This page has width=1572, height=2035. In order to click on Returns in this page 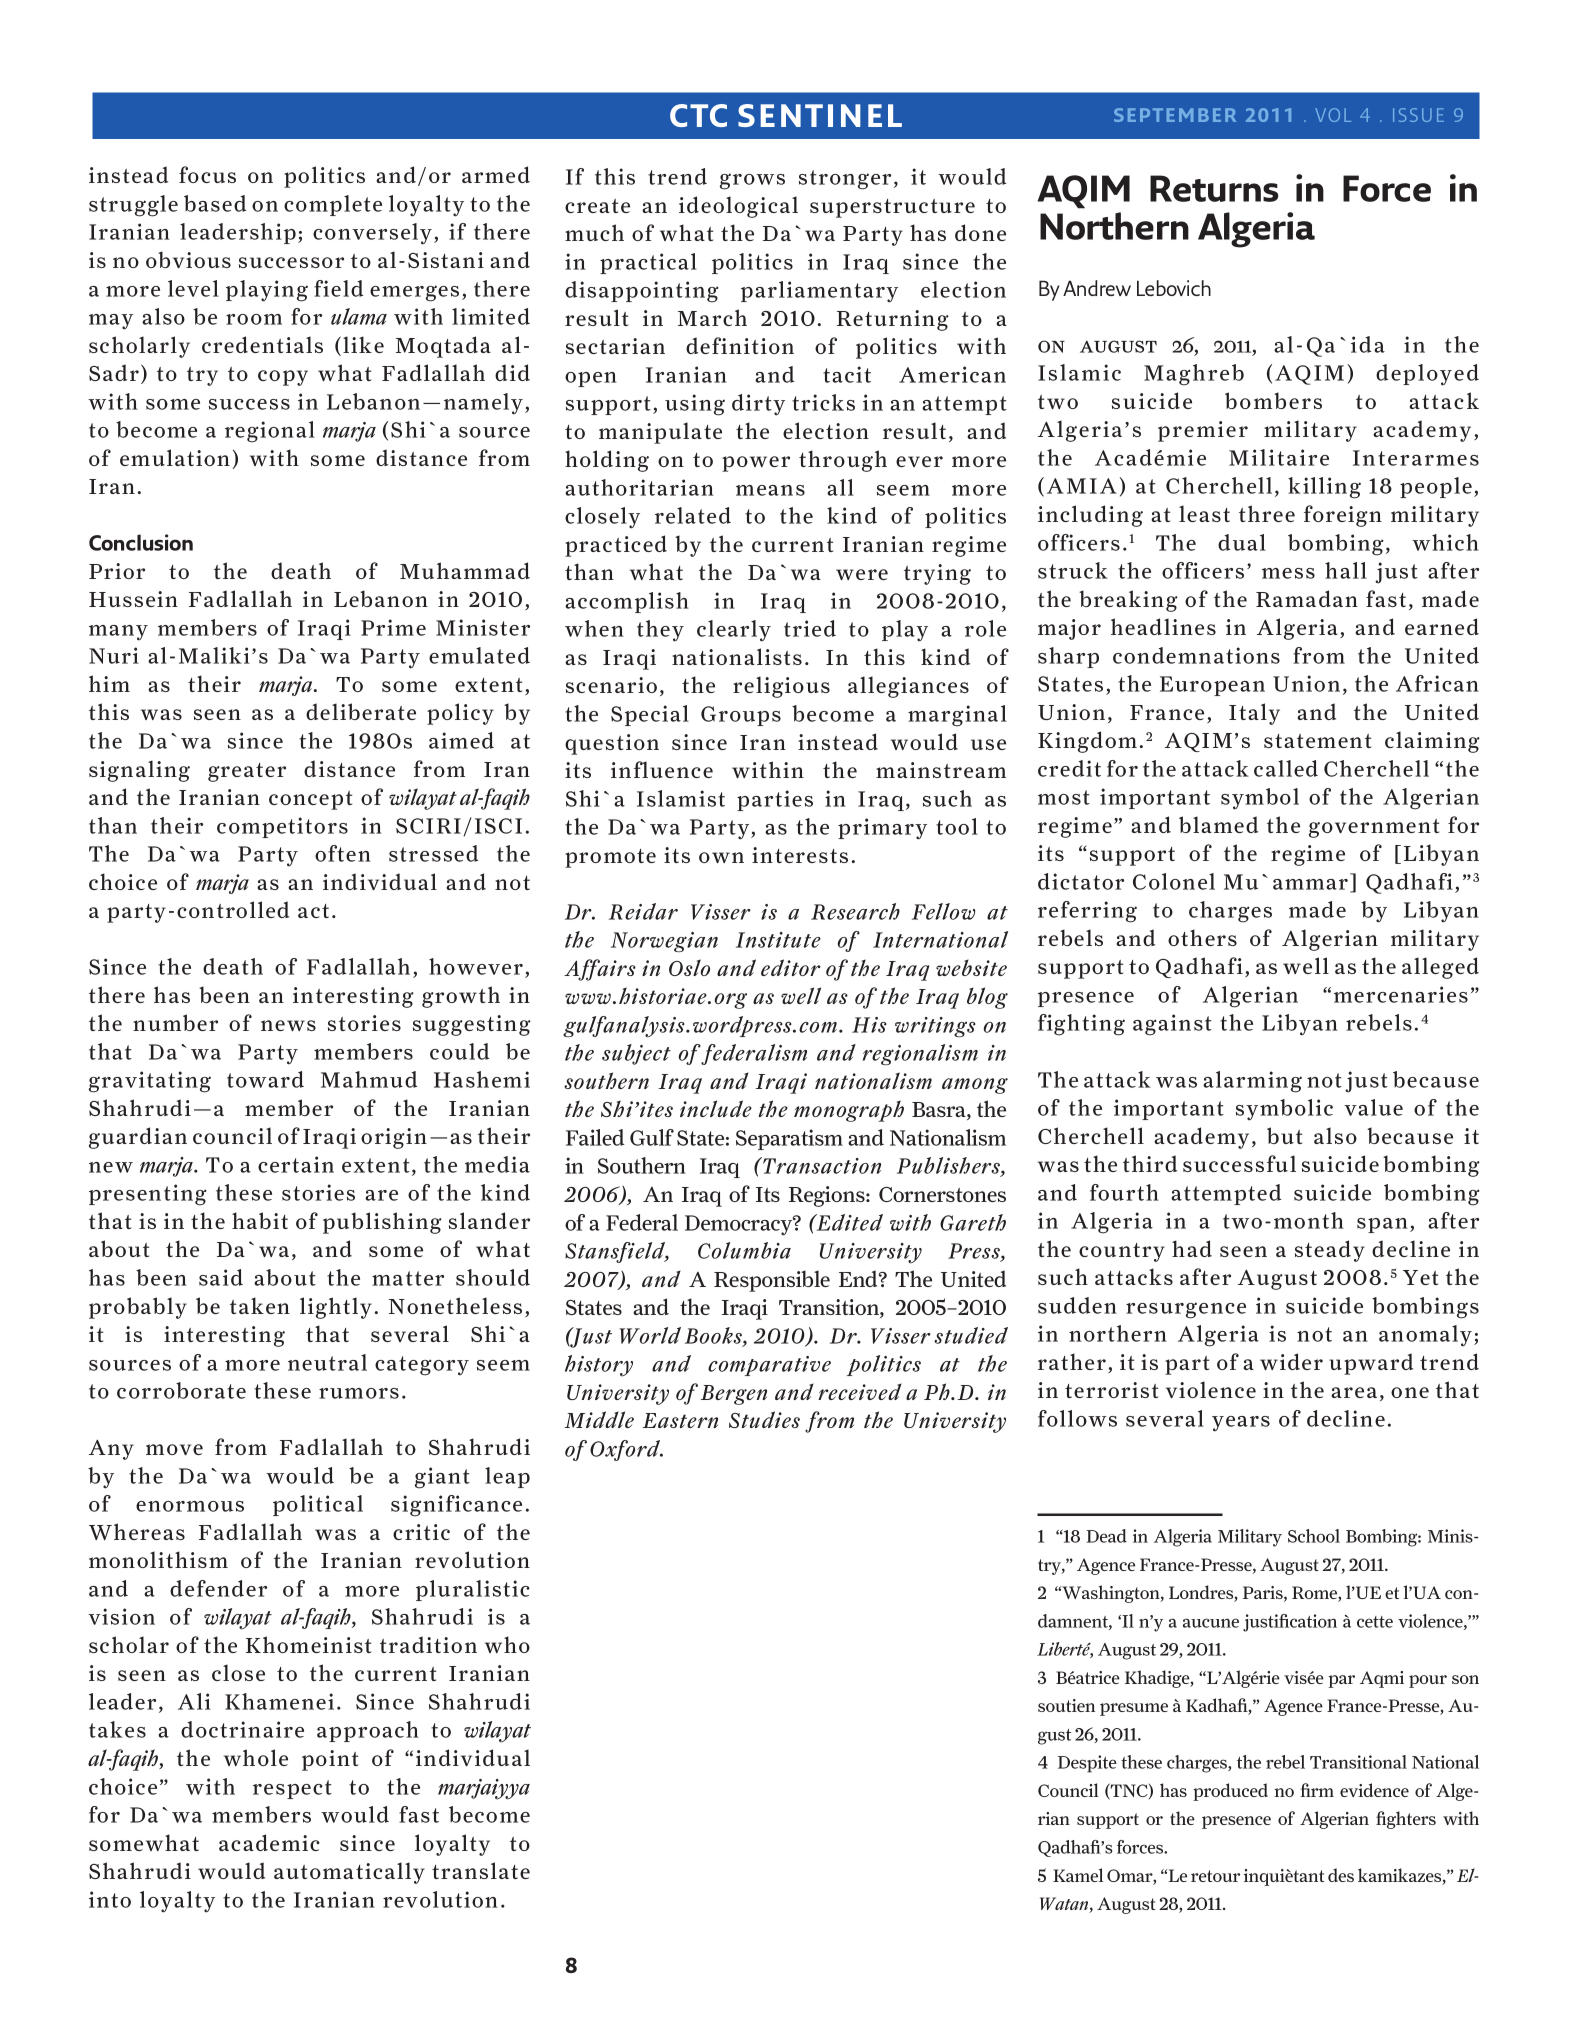, I will do `click(1214, 188)`.
